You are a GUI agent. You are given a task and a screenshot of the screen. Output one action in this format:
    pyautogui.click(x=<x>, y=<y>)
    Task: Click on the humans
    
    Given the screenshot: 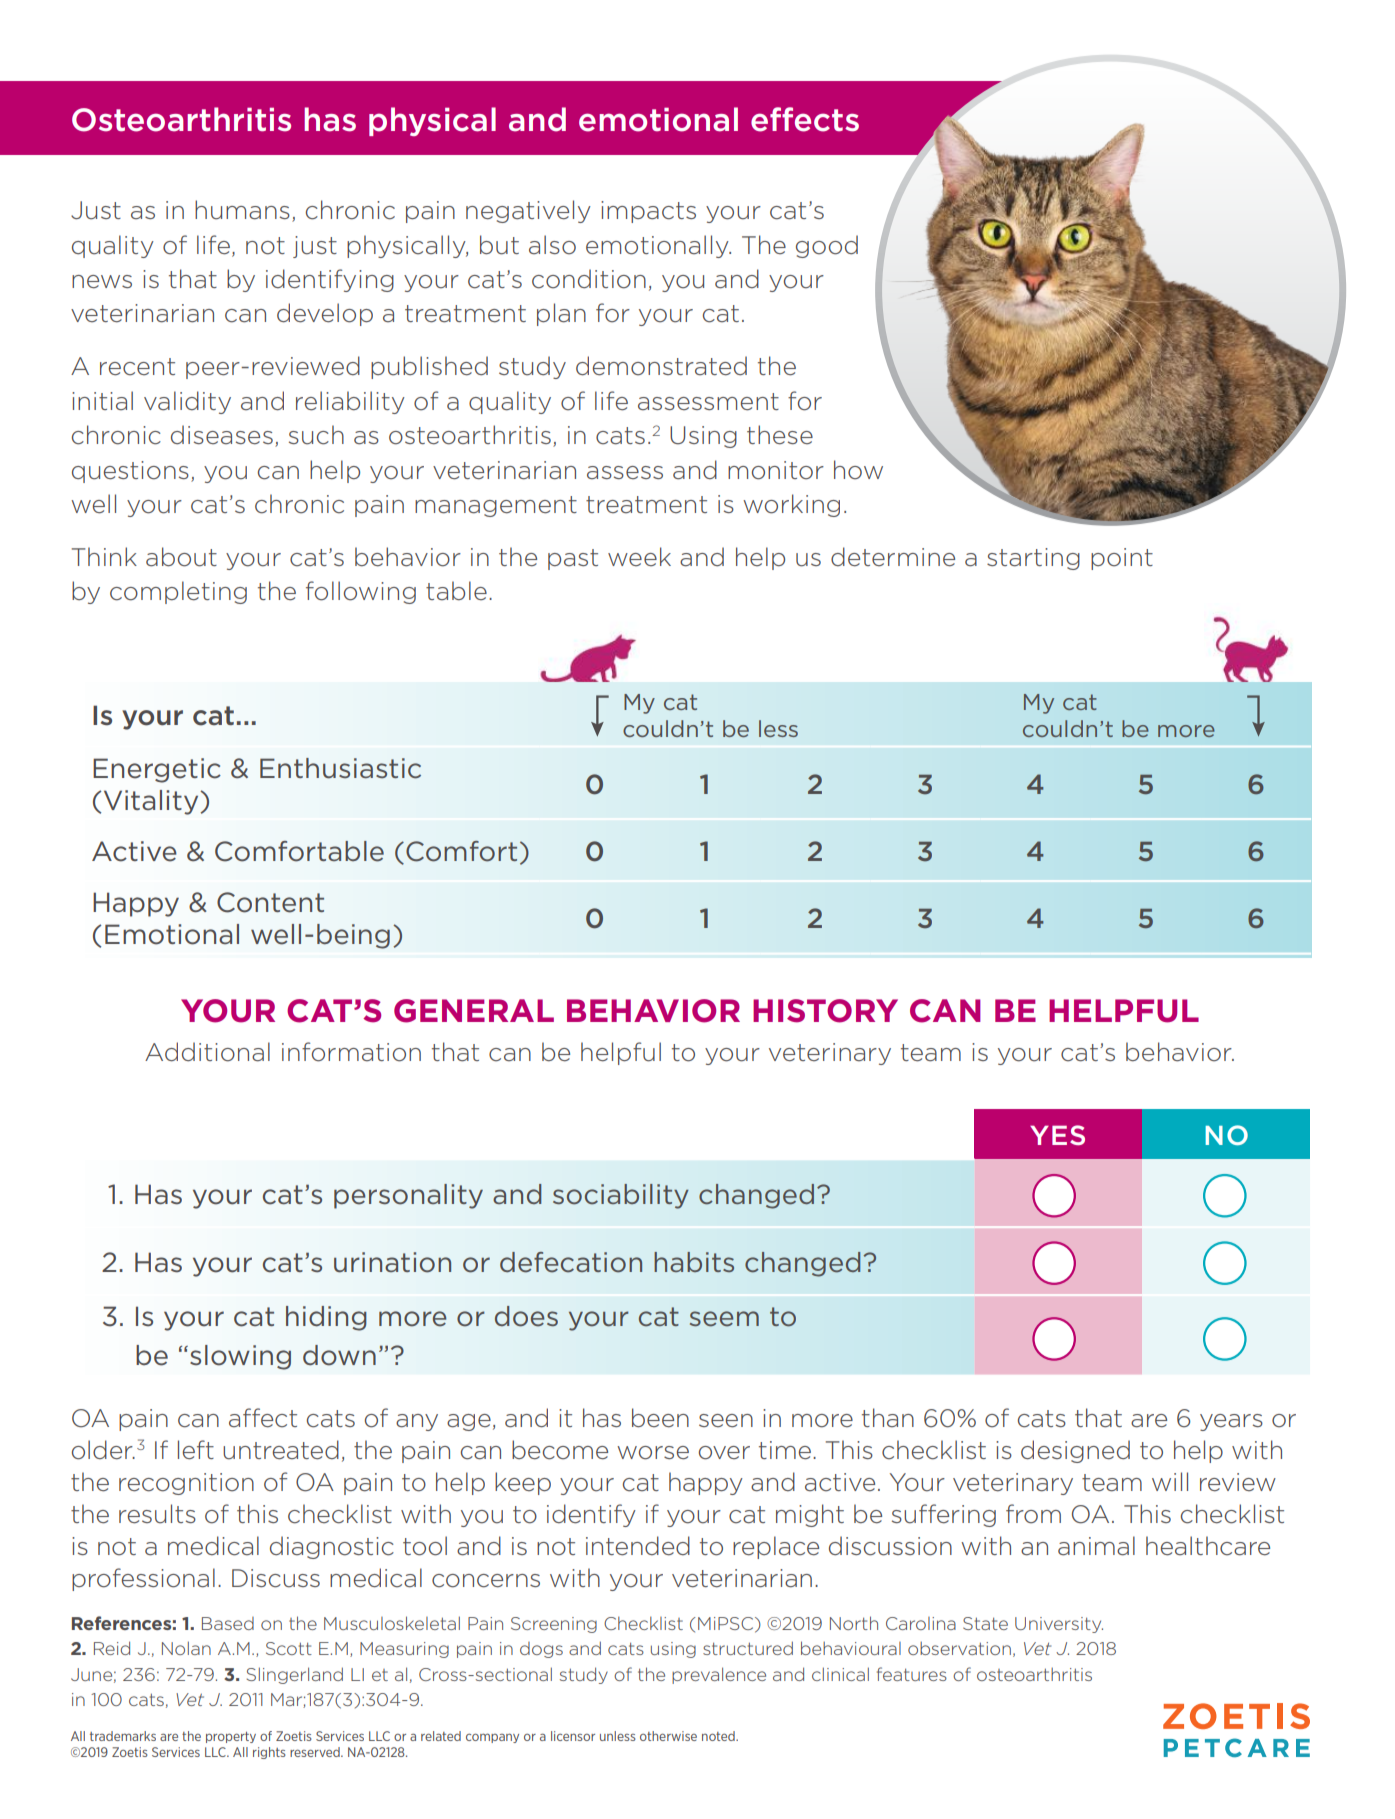 What is the action you would take?
    pyautogui.click(x=242, y=210)
